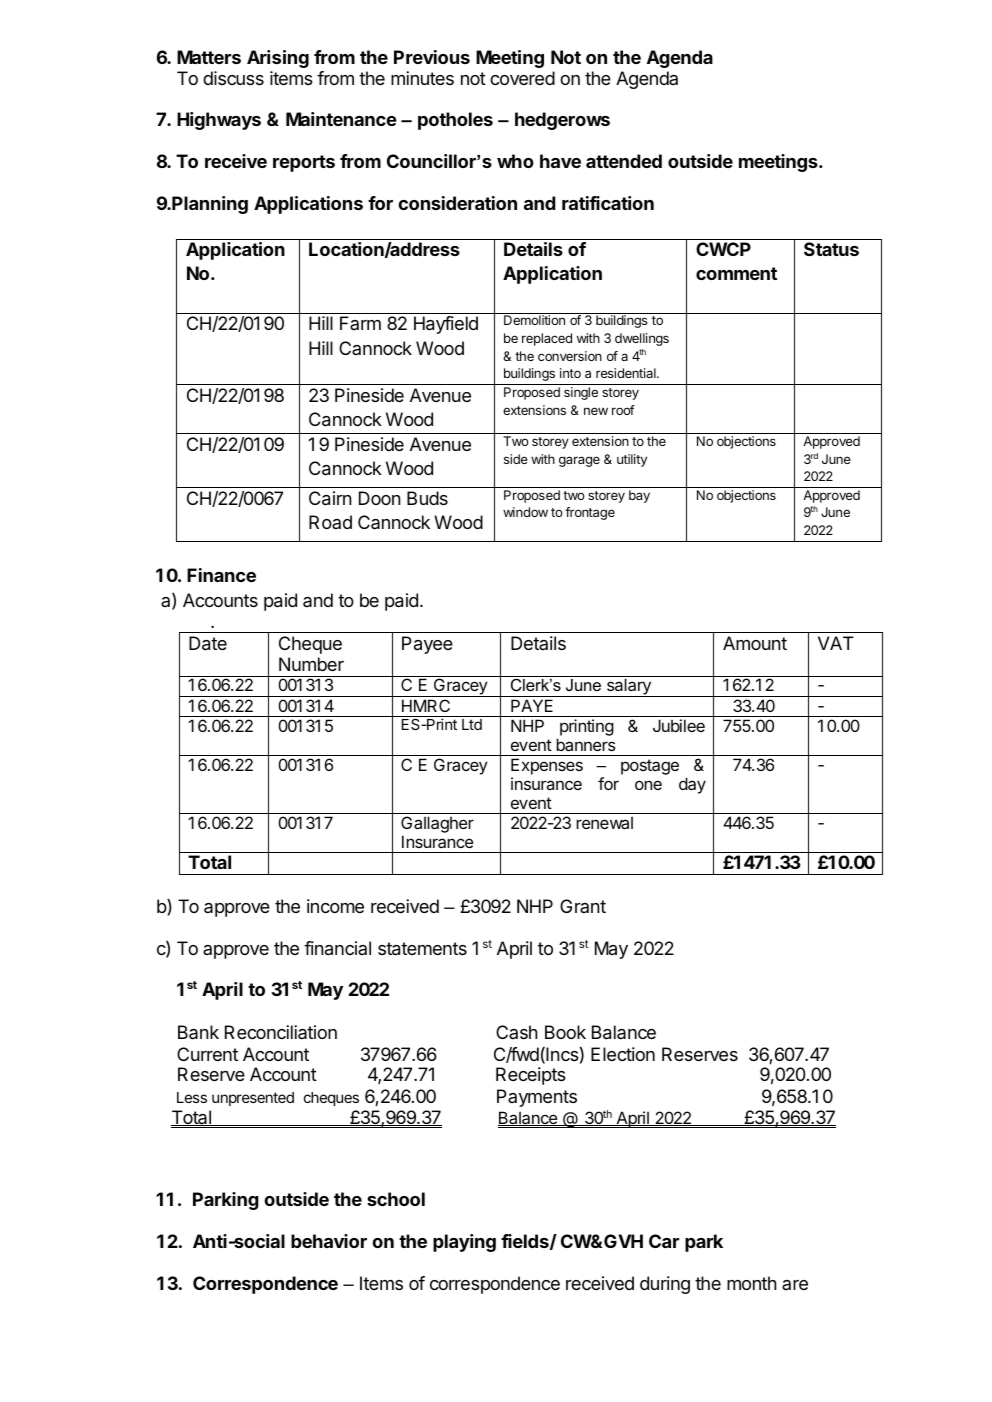 The image size is (992, 1402). Describe the element at coordinates (330, 498) in the image. I see `Cairn` at that location.
